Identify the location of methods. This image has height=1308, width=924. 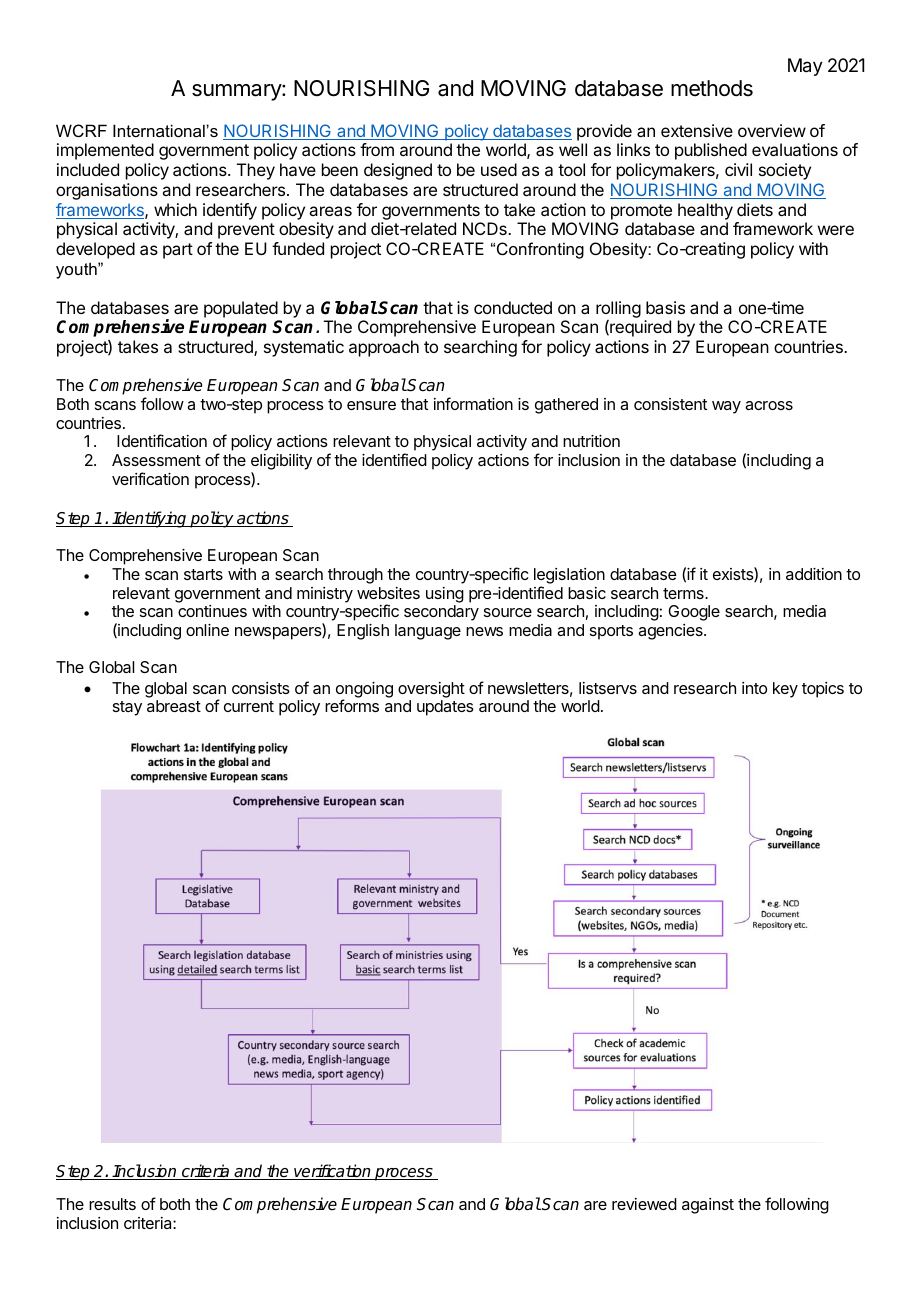
(712, 88).
